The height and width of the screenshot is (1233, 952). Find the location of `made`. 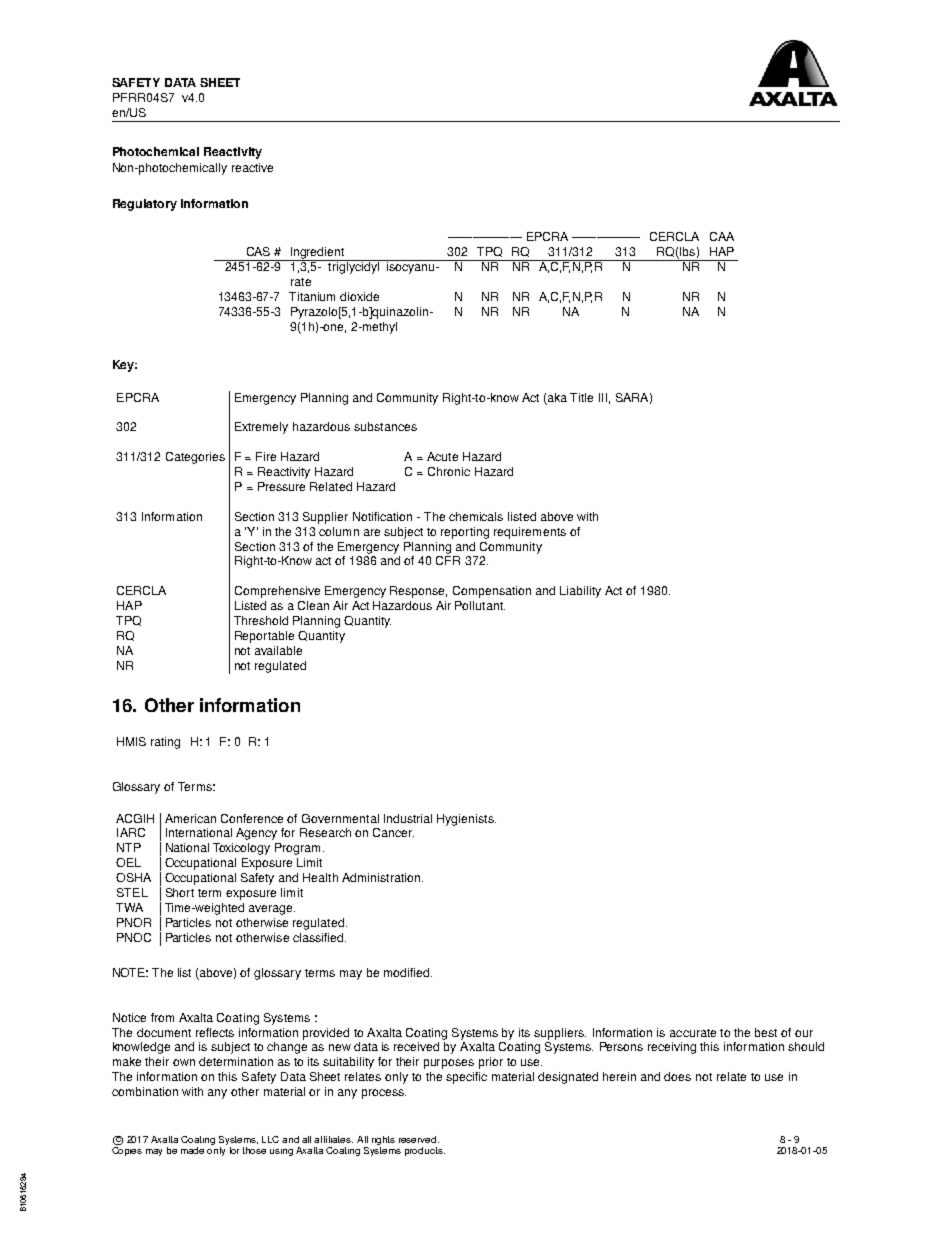

made is located at coordinates (192, 1150).
